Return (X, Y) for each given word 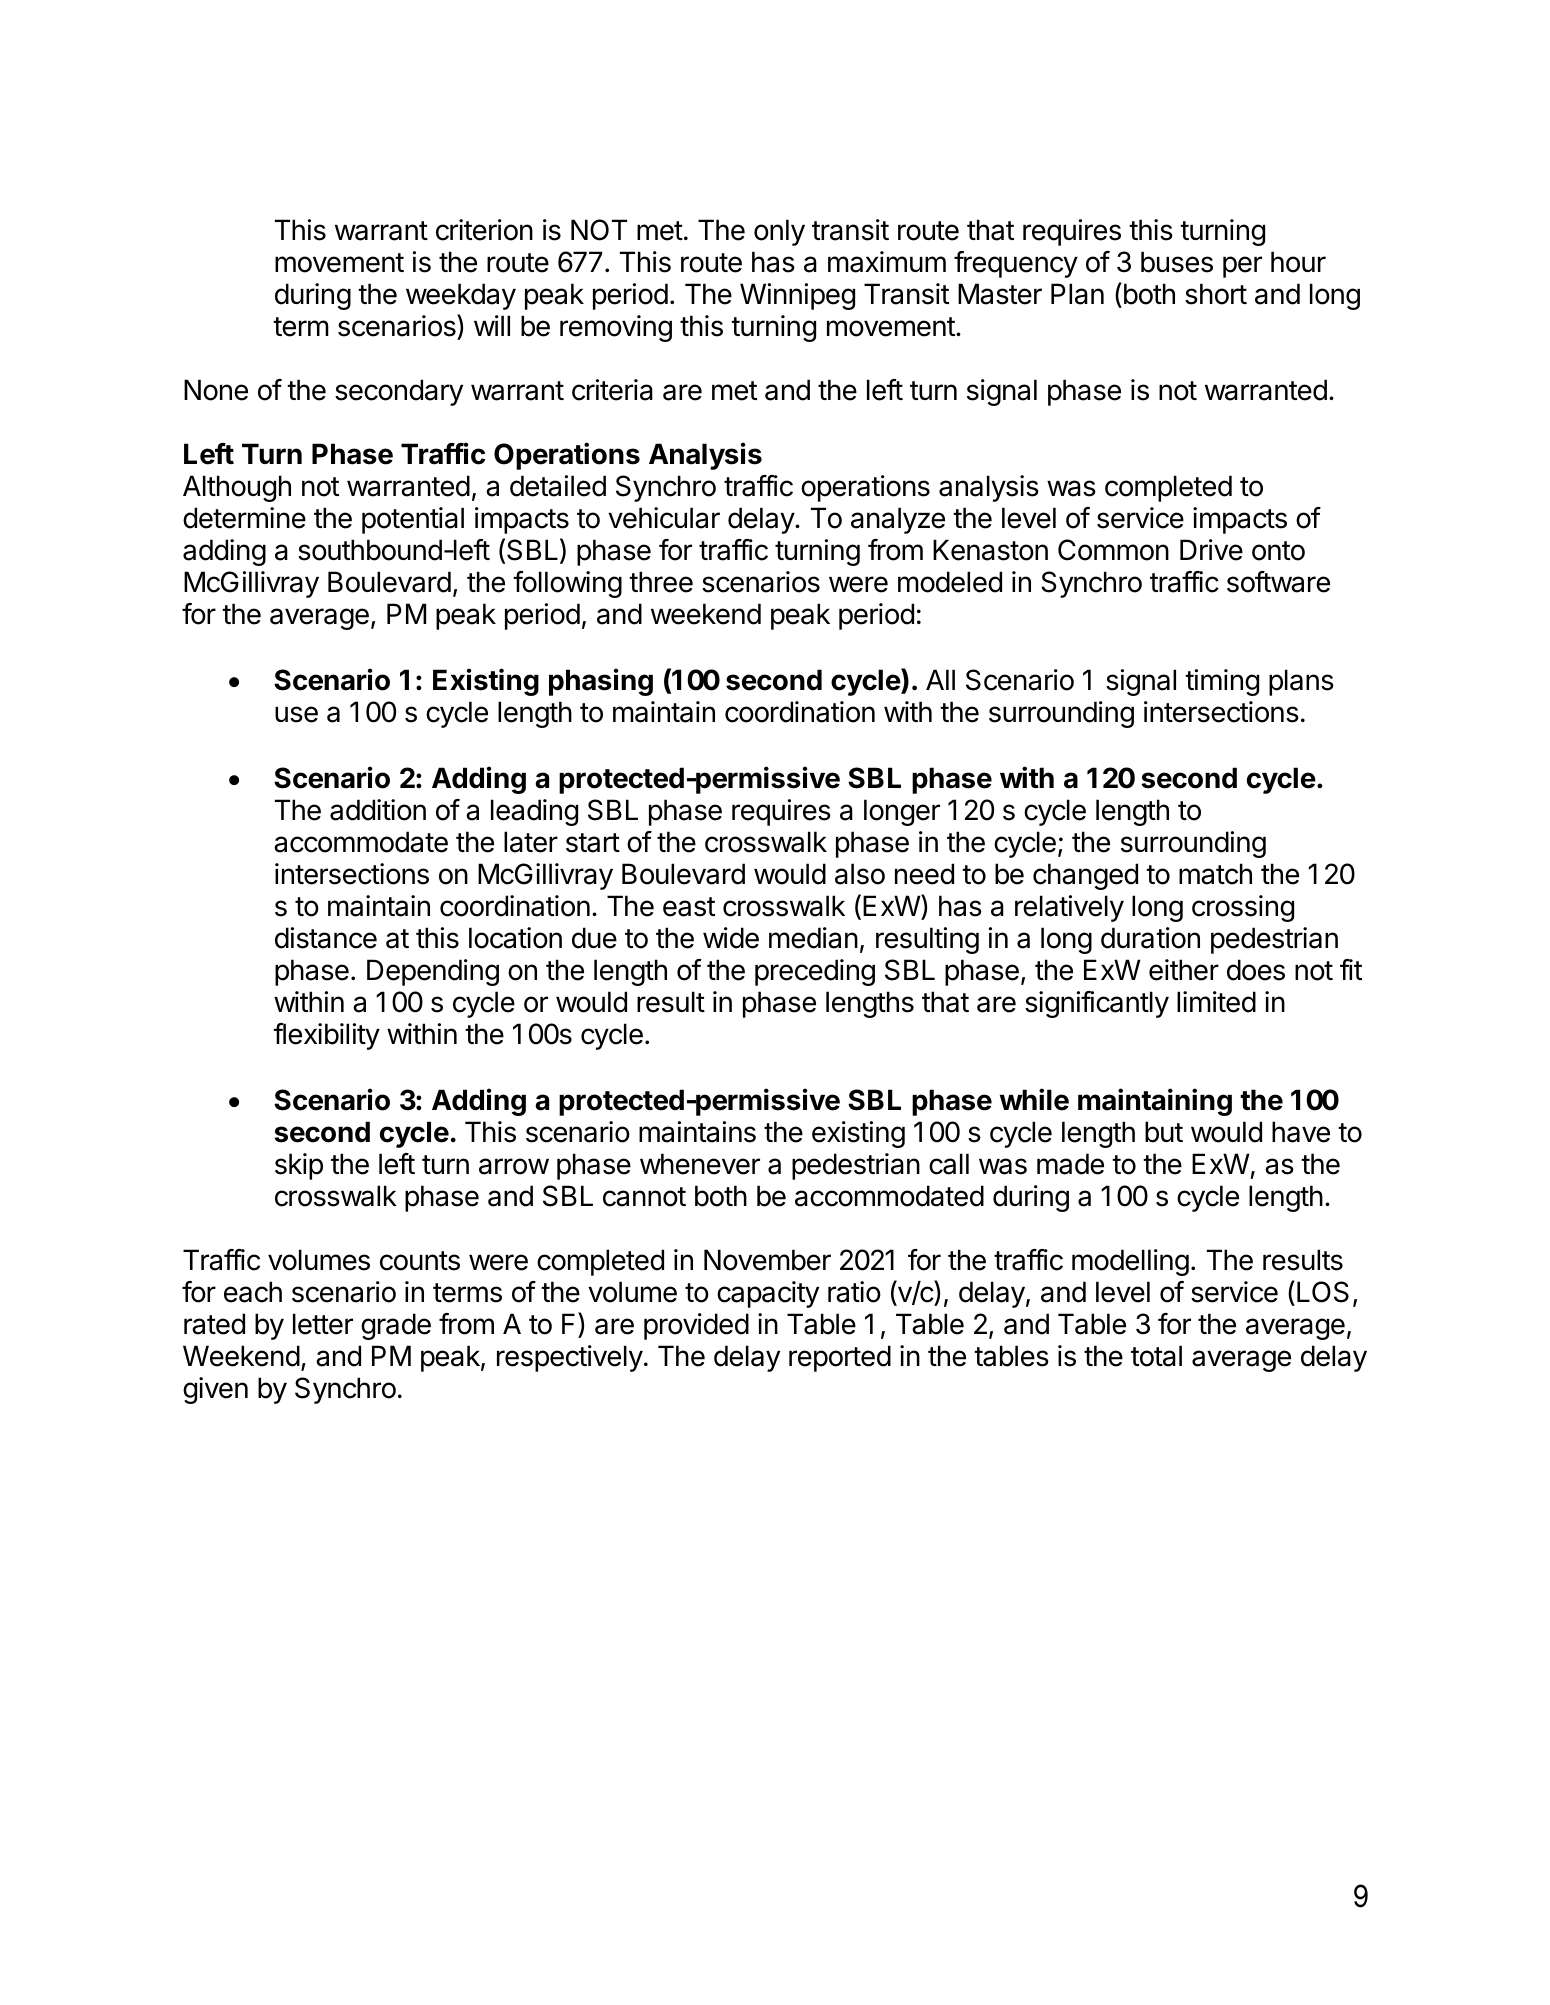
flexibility (326, 1036)
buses (1177, 262)
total (1156, 1356)
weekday (461, 296)
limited (1216, 1002)
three (661, 582)
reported (840, 1358)
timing (1222, 682)
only (779, 232)
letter (323, 1324)
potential (413, 520)
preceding (815, 972)
